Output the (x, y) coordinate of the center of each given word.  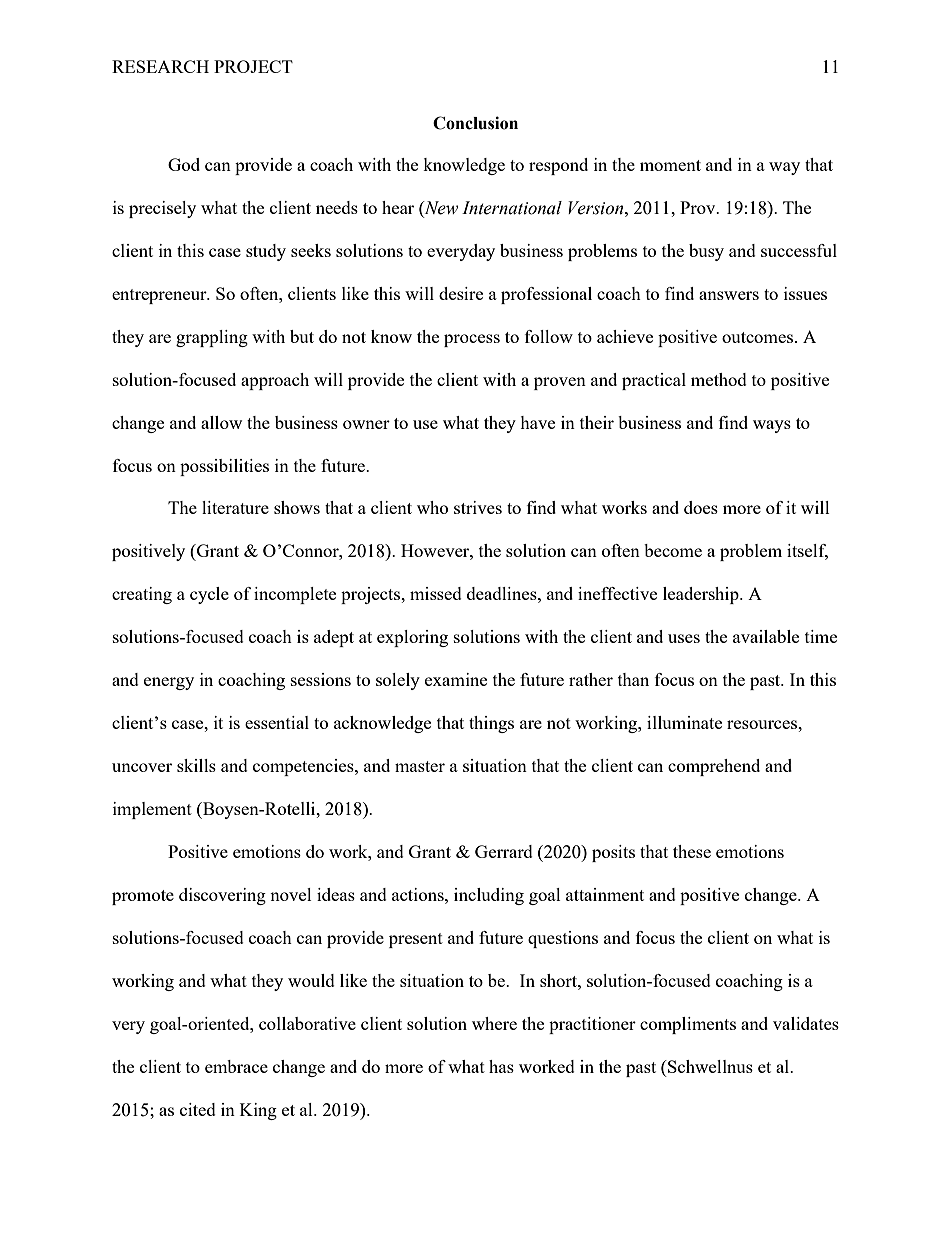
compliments (688, 1025)
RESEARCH (160, 66)
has (501, 1066)
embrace (236, 1066)
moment (670, 165)
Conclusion (475, 123)
